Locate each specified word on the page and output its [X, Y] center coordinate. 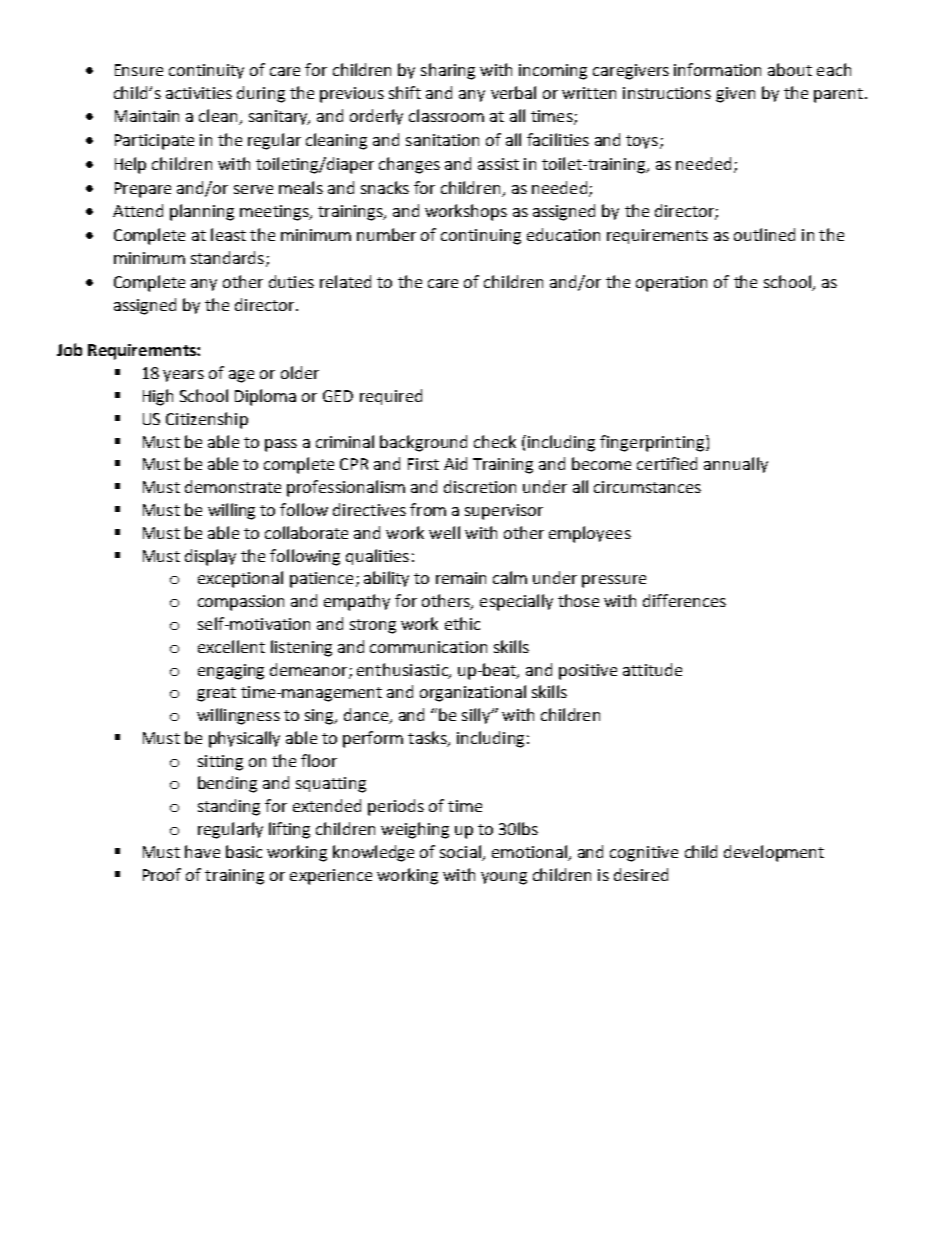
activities [199, 93]
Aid [455, 463]
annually [736, 465]
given [735, 95]
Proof [162, 874]
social [460, 851]
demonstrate [233, 486]
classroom [446, 115]
